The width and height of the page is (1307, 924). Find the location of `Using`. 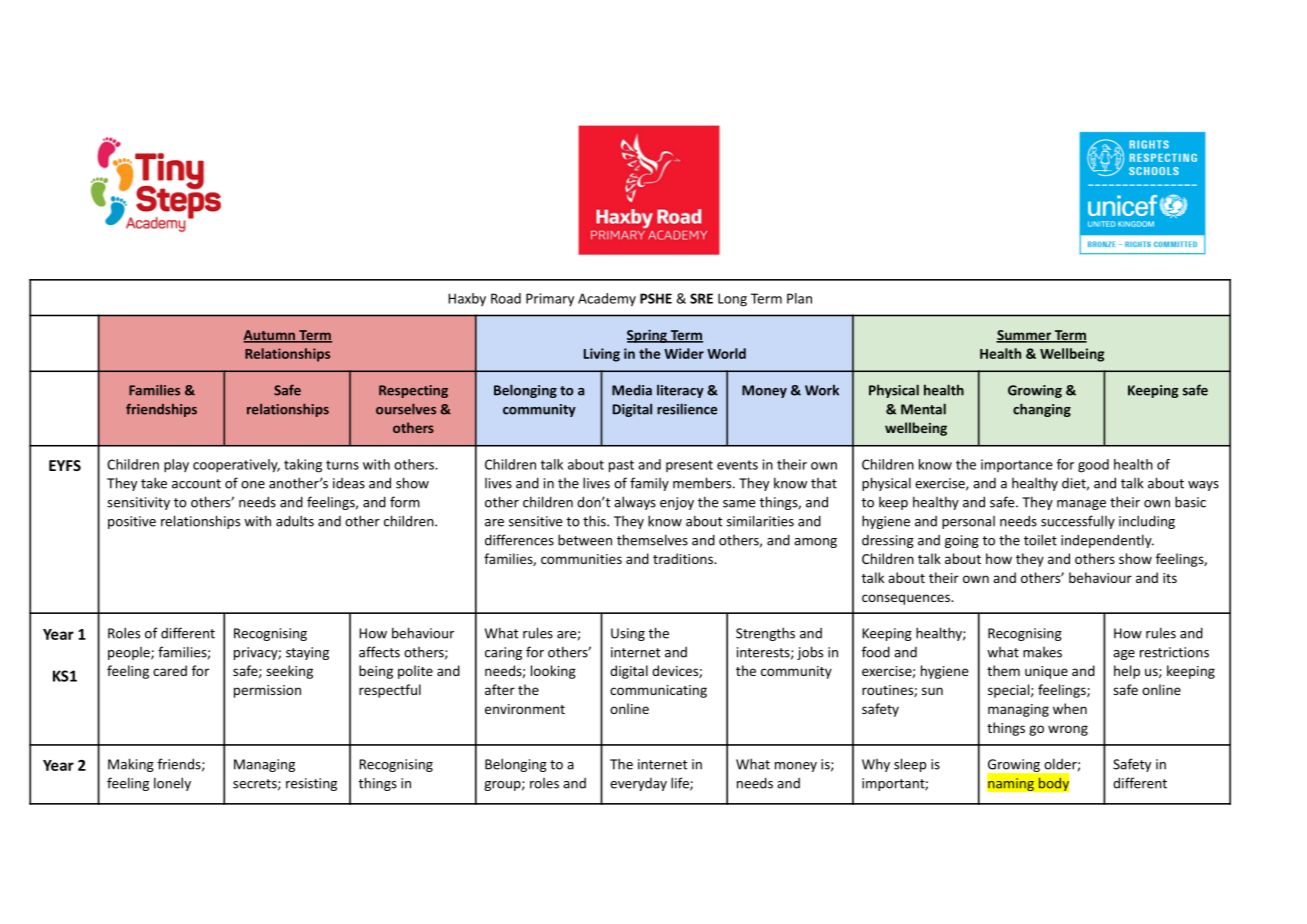

Using is located at coordinates (628, 634).
